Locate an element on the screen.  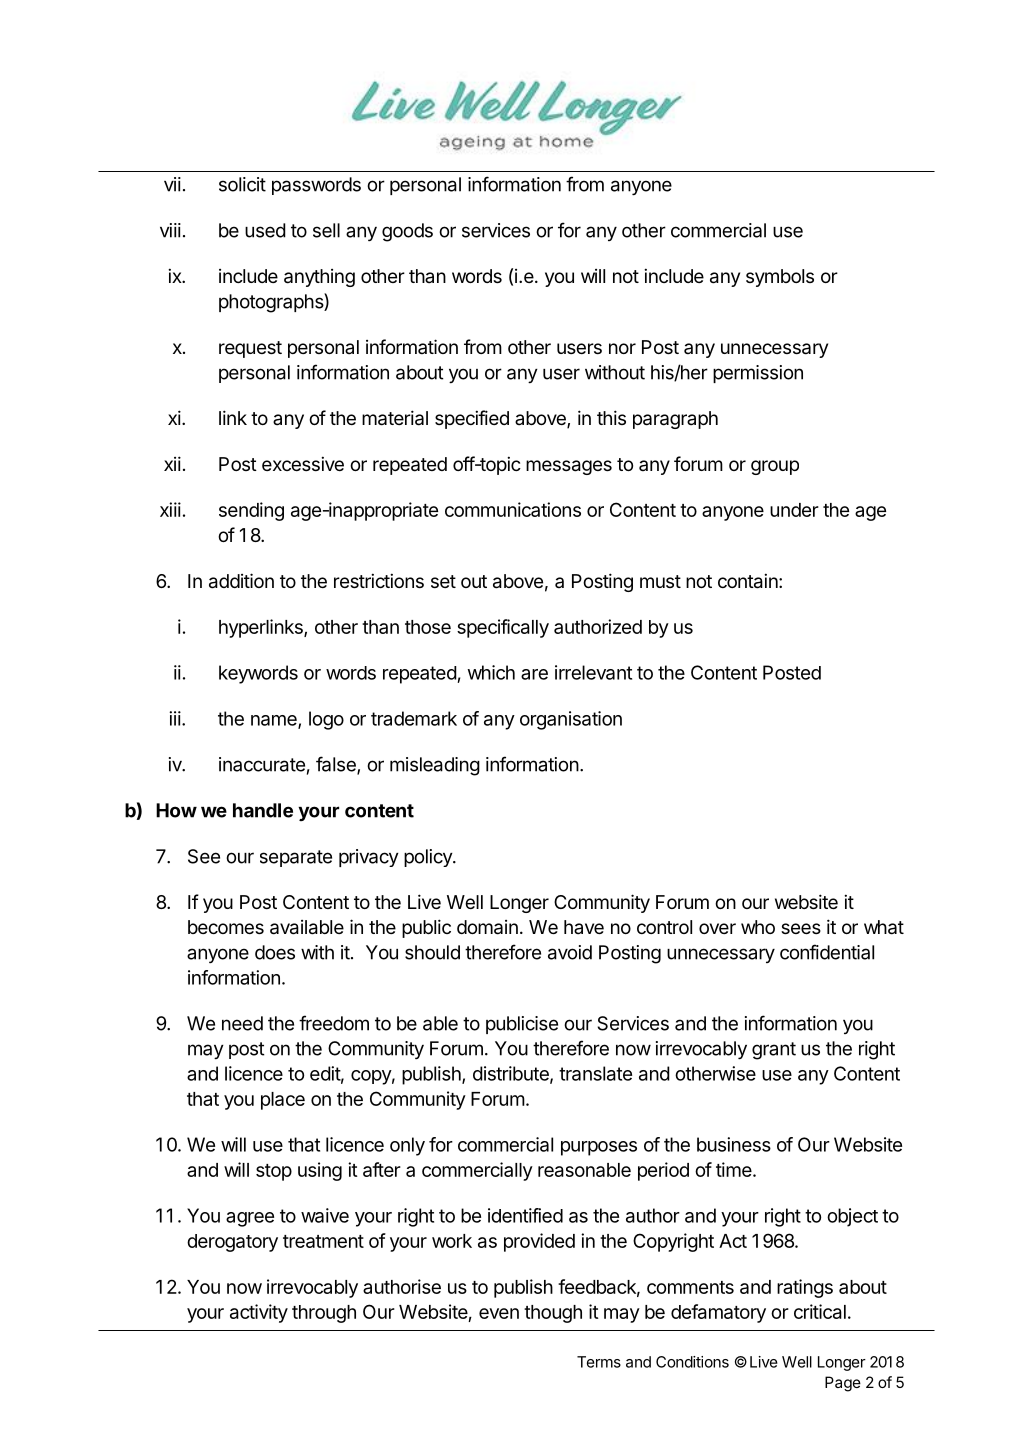
activity is located at coordinates (259, 1313).
